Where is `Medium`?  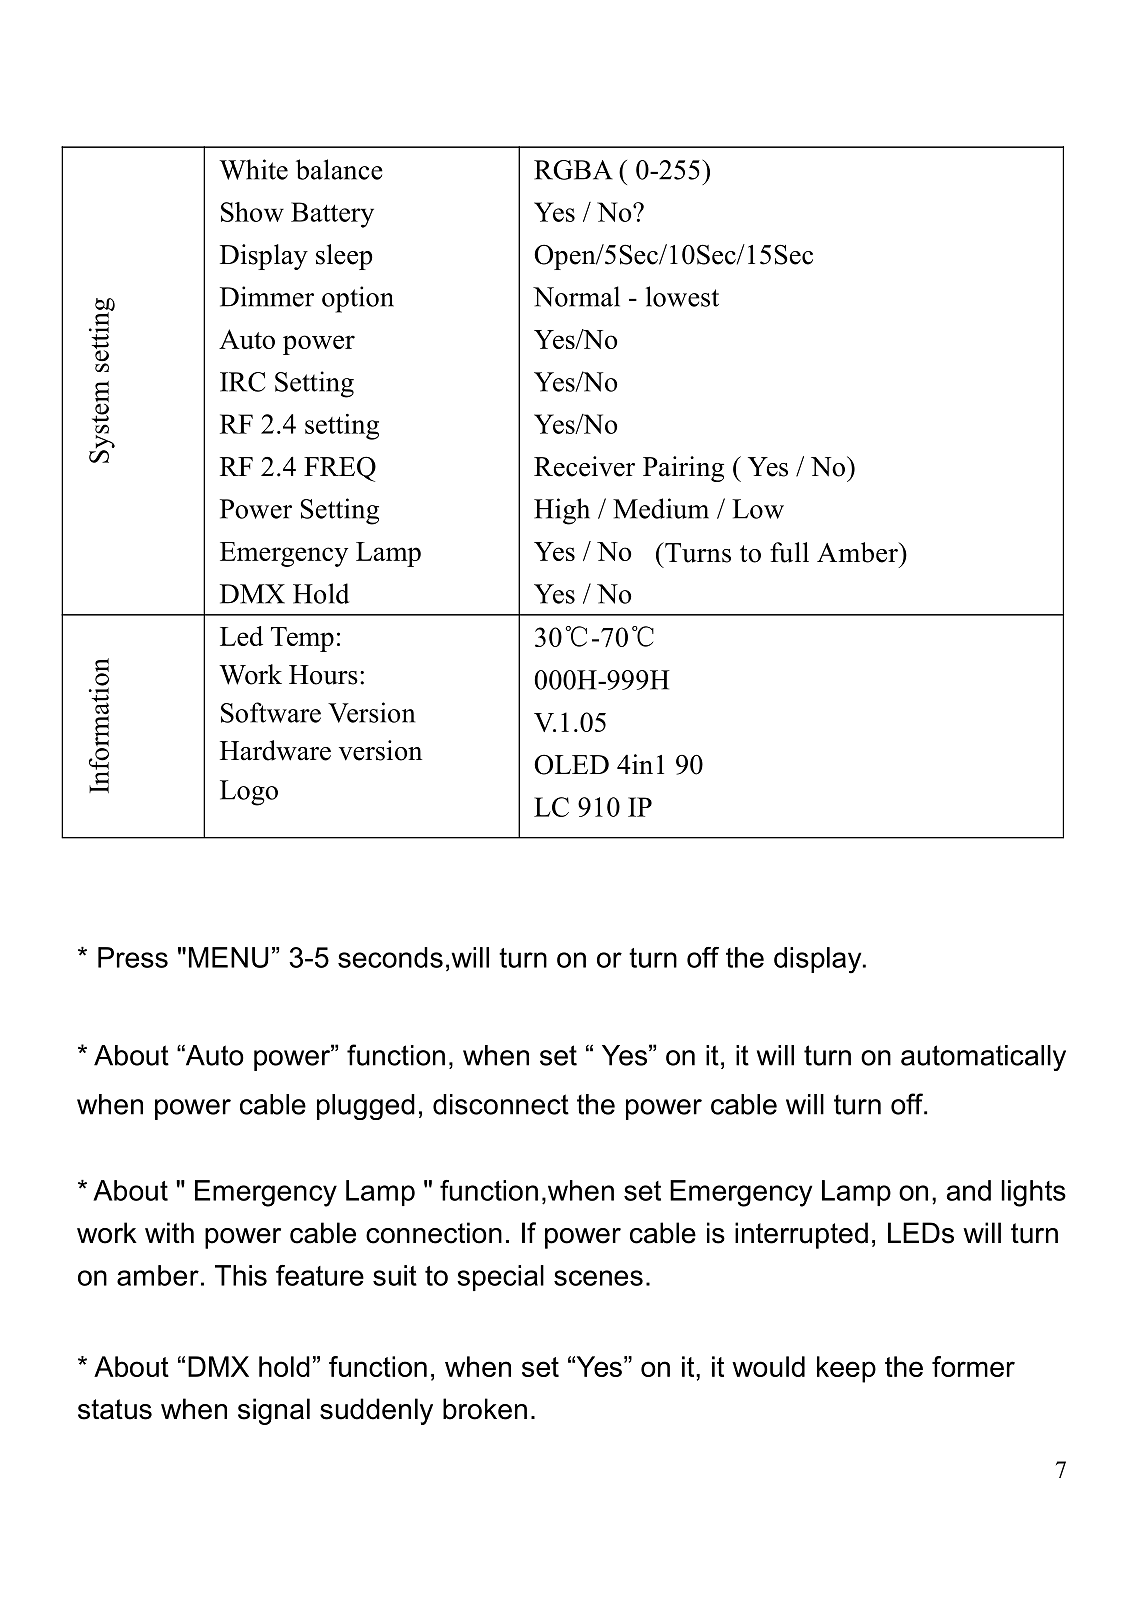 Medium is located at coordinates (661, 508).
